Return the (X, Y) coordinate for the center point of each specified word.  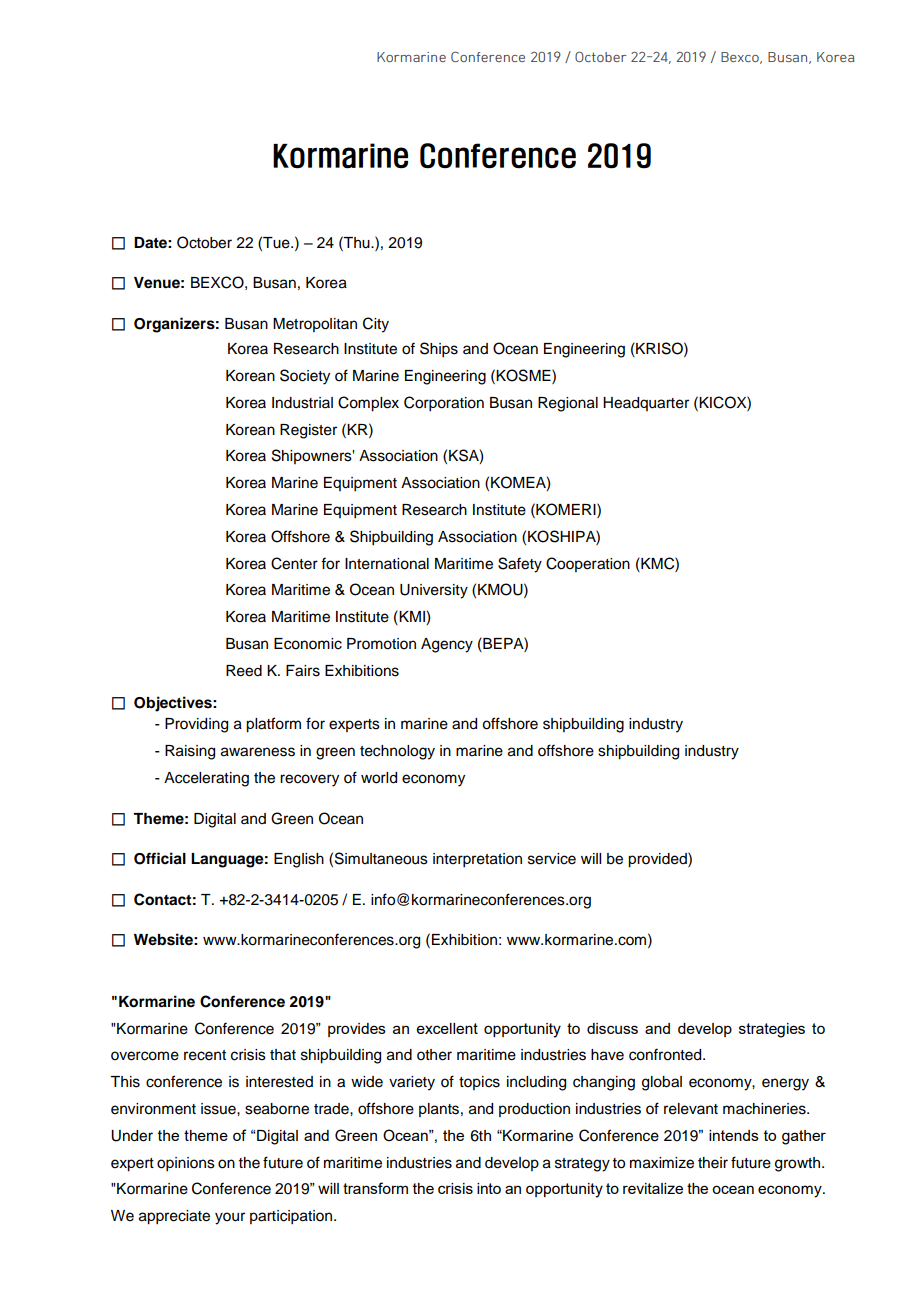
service (552, 859)
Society (305, 377)
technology (397, 752)
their (713, 1163)
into (489, 1188)
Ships (439, 350)
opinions (186, 1164)
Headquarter (646, 404)
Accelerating (206, 779)
